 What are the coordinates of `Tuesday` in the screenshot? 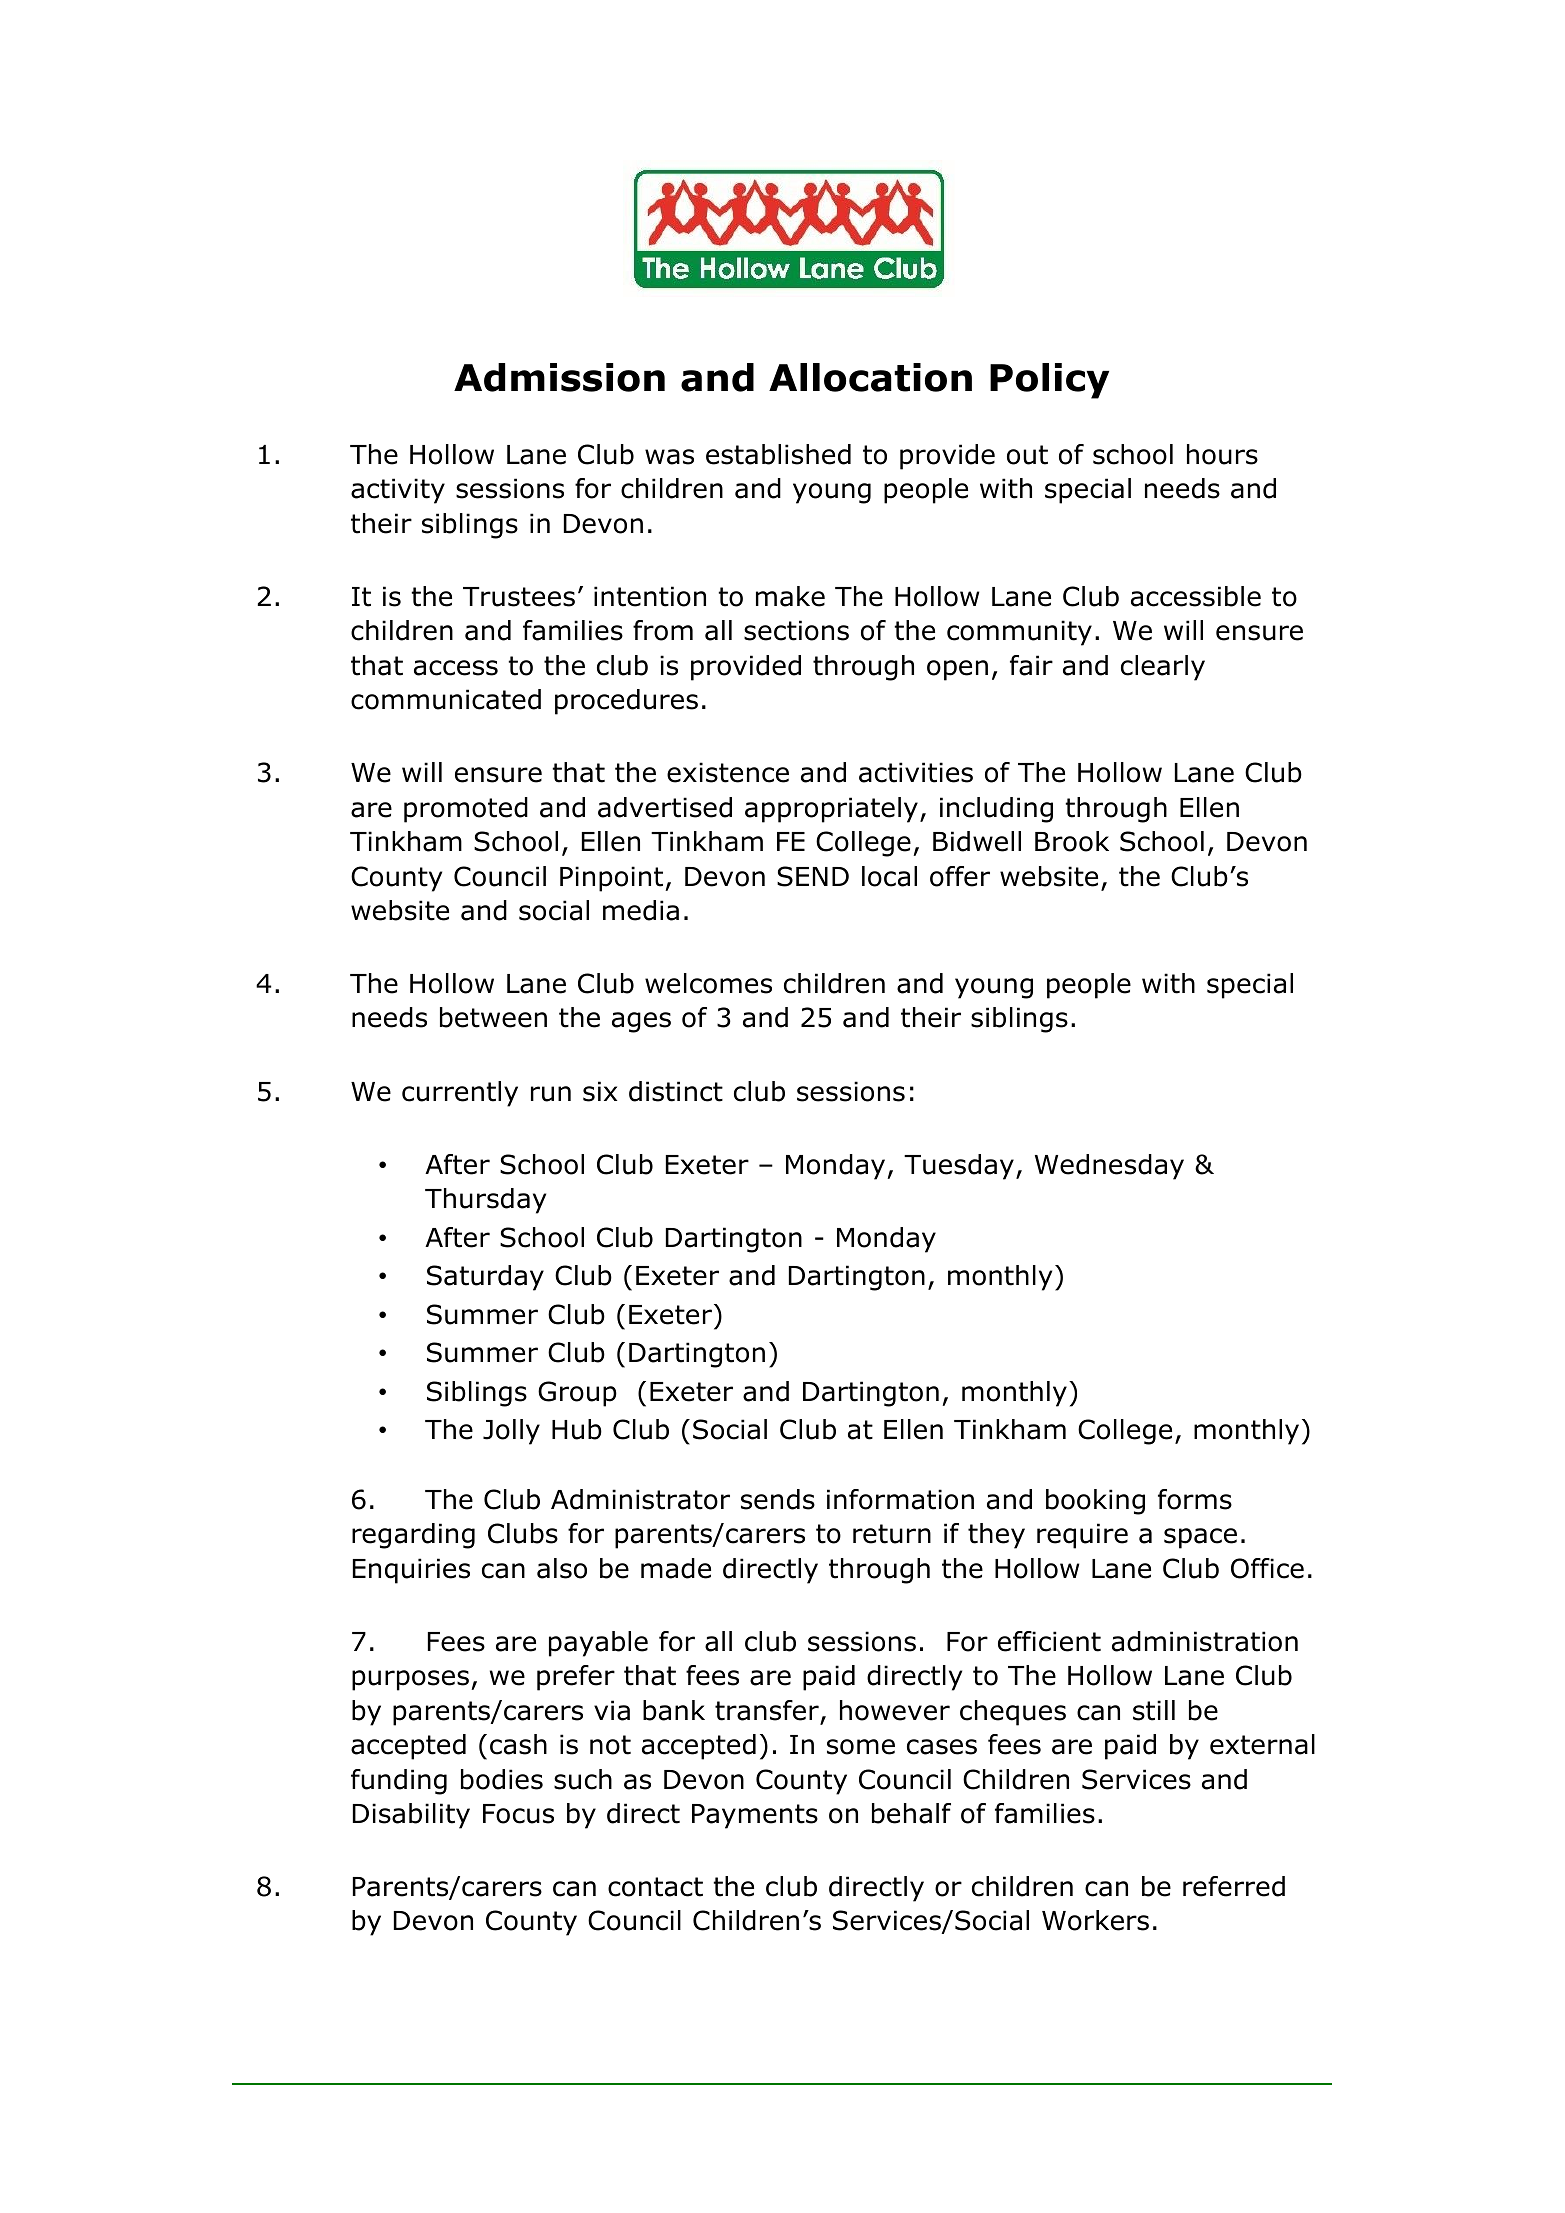 It's located at (959, 1167).
